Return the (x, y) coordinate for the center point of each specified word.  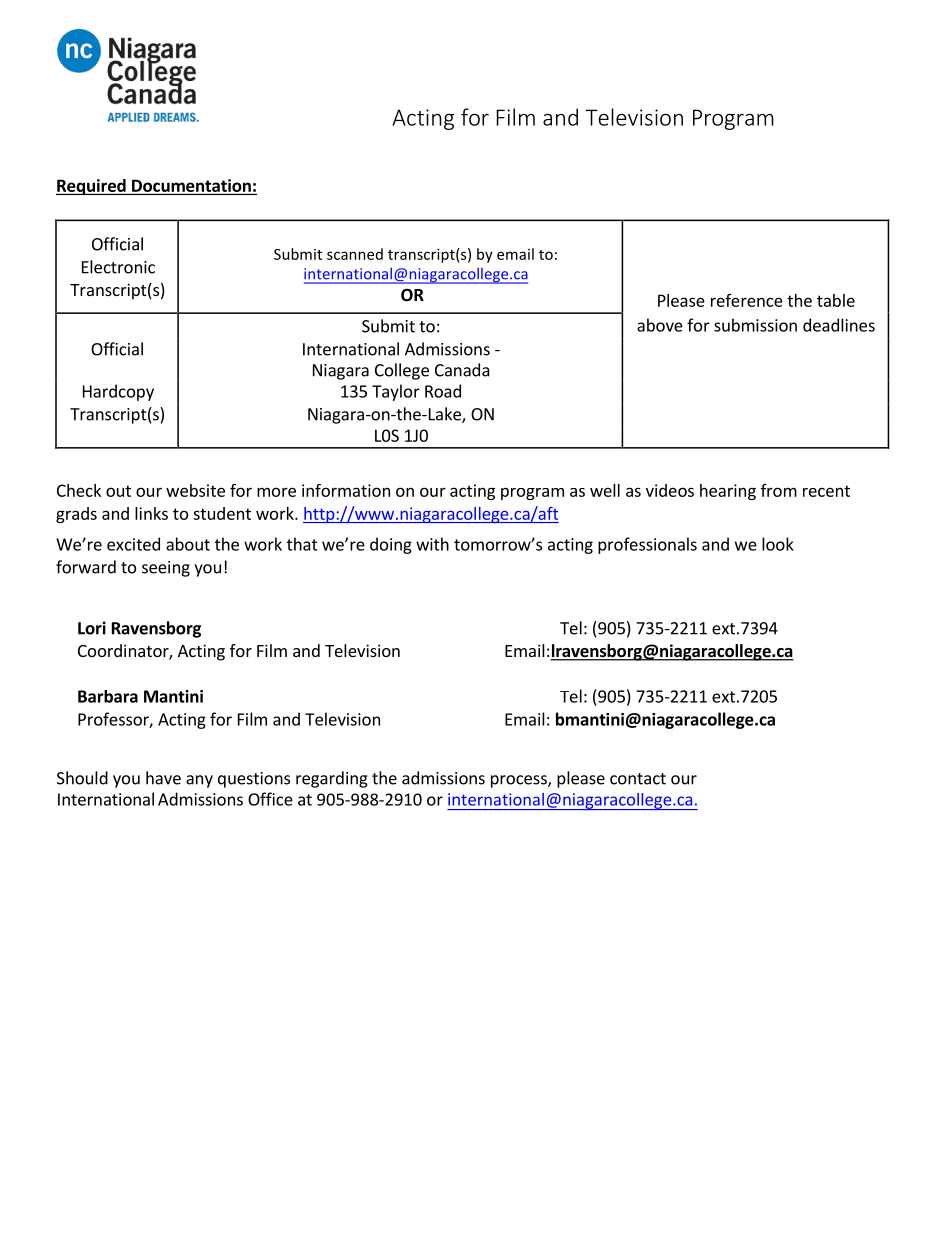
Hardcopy (118, 392)
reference (747, 300)
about (188, 544)
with (432, 544)
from (779, 490)
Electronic (118, 267)
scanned (355, 254)
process (520, 781)
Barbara (108, 696)
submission (755, 325)
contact (638, 779)
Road (443, 391)
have (163, 778)
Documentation (191, 185)
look (778, 544)
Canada (462, 370)
